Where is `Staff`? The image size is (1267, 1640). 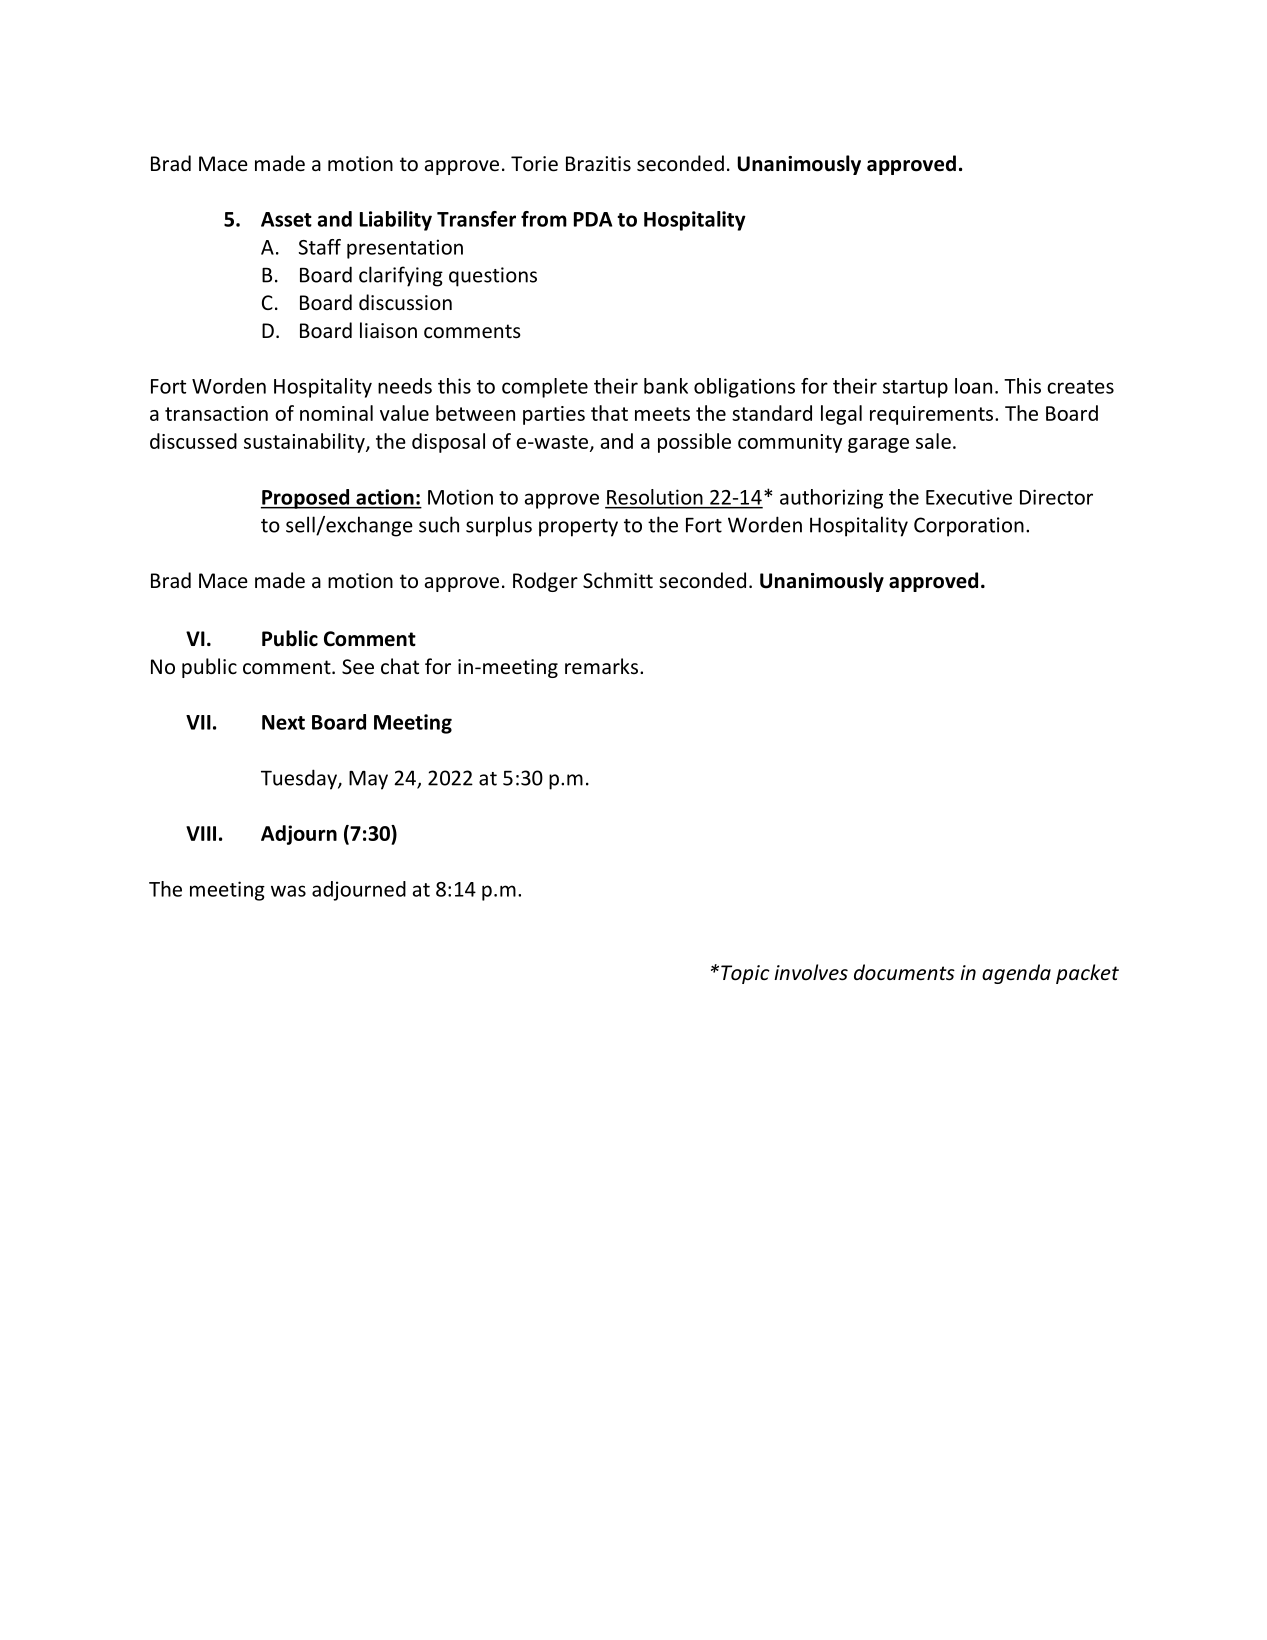 Staff is located at coordinates (320, 247).
